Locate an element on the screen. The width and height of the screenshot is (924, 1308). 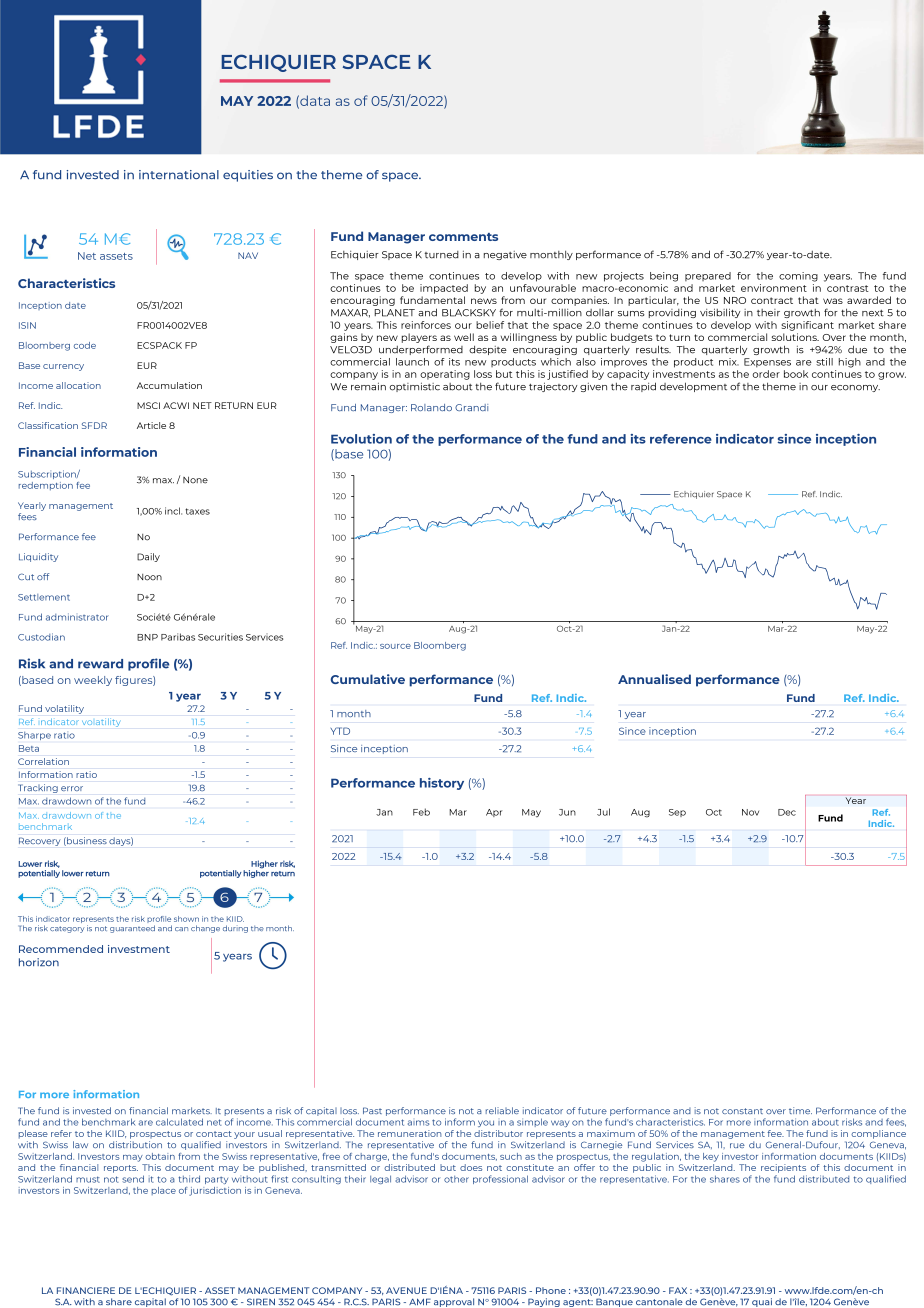
Correlation is located at coordinates (43, 761).
